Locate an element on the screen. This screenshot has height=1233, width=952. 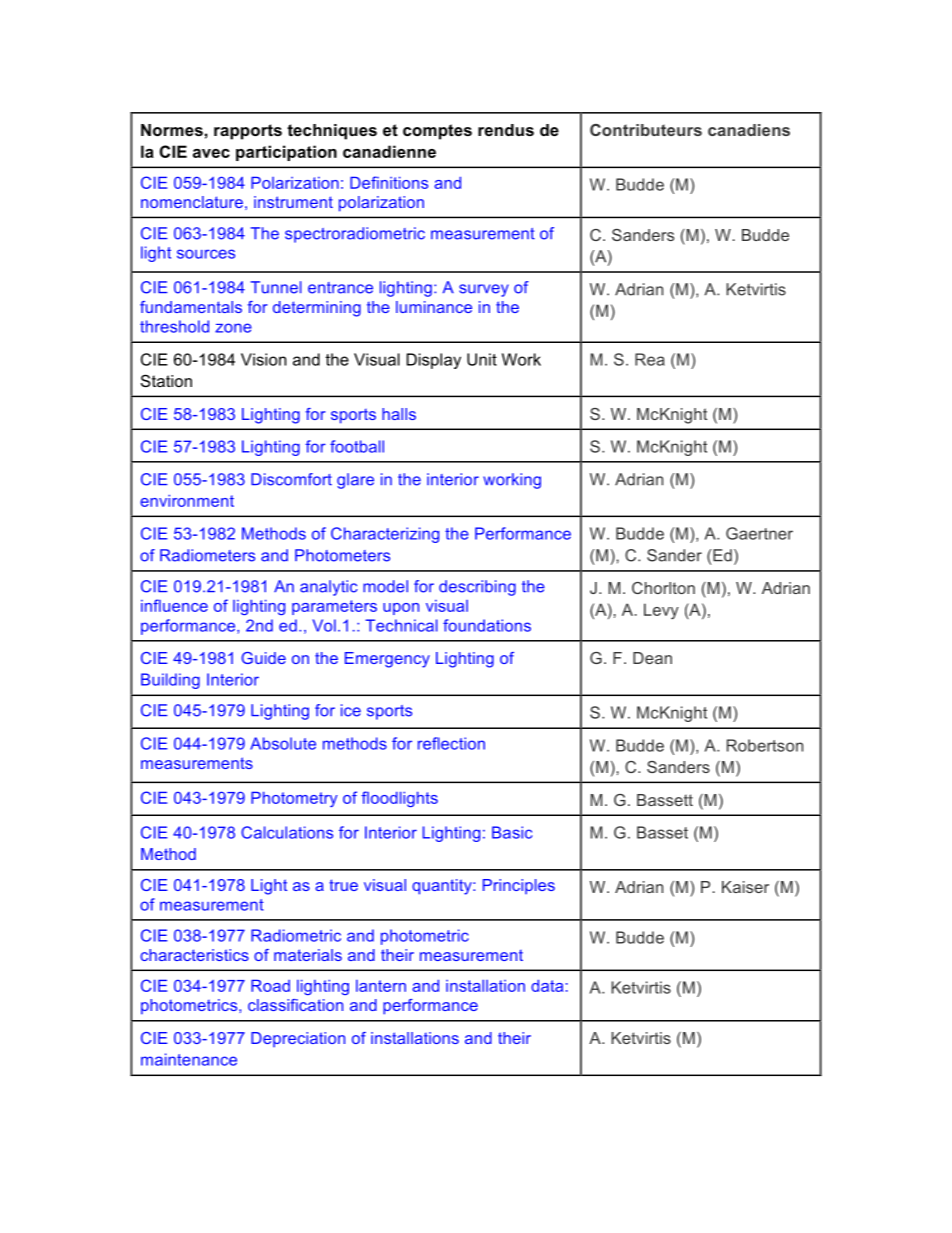
halls is located at coordinates (399, 414).
